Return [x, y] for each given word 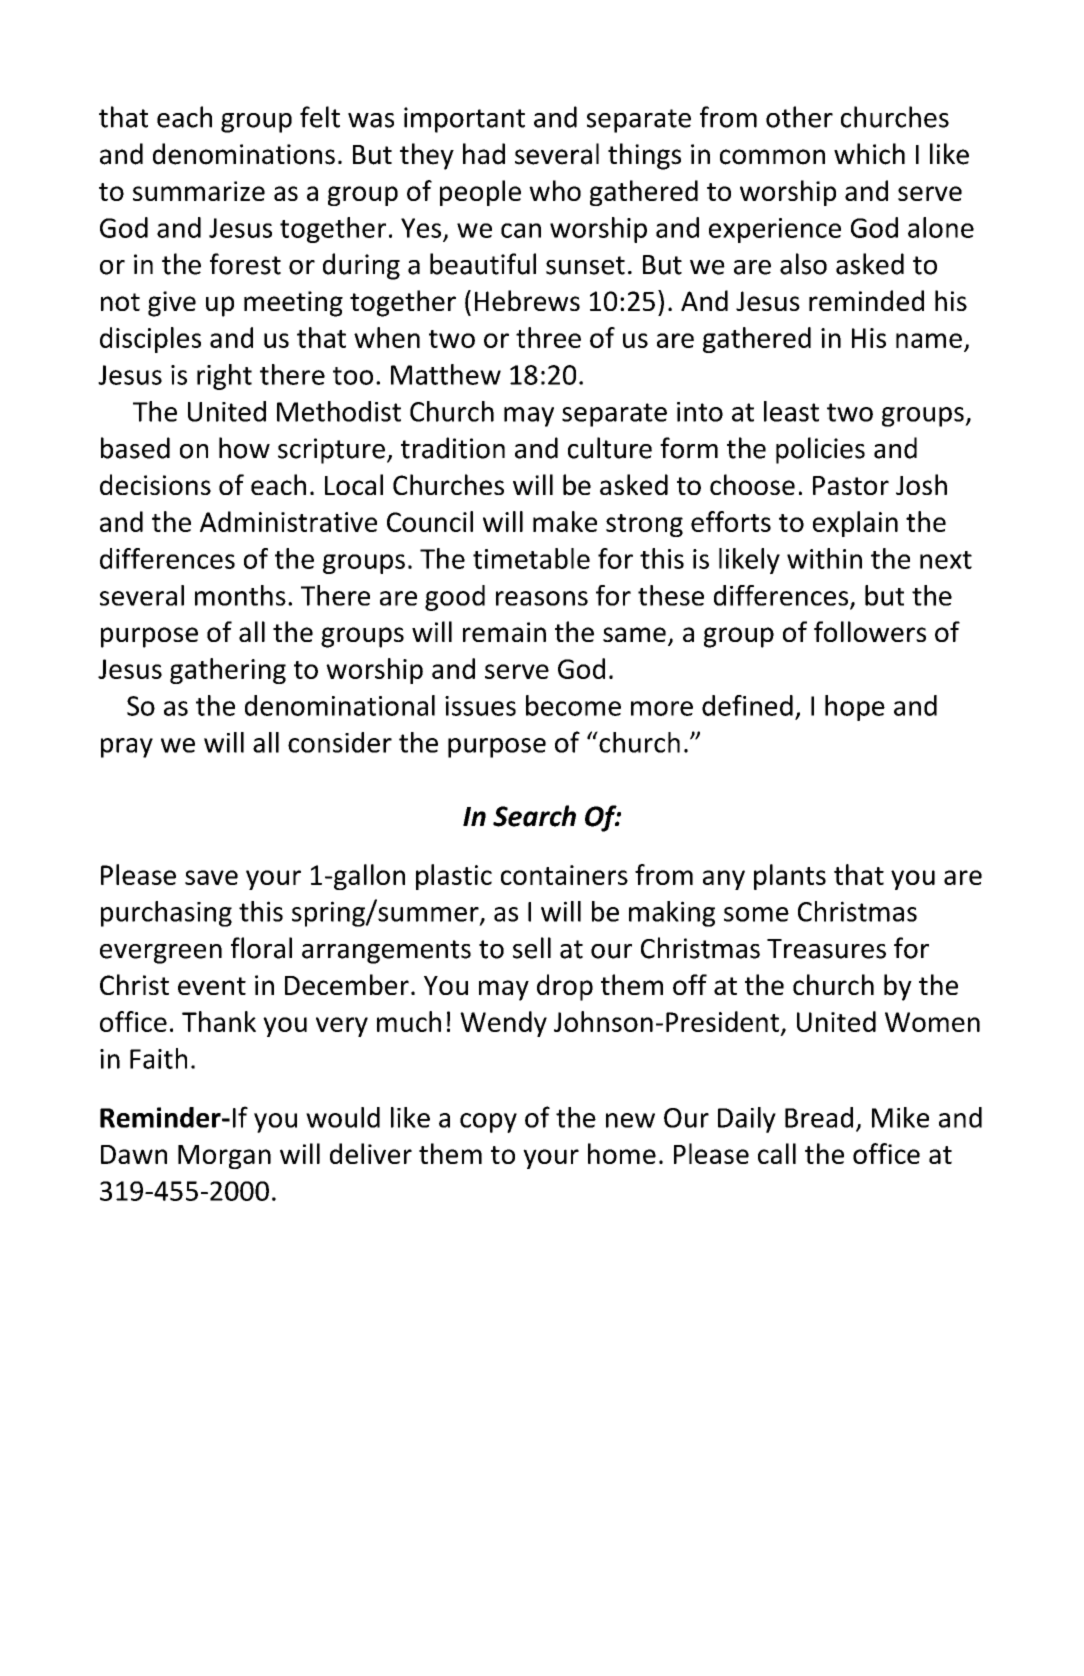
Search [534, 816]
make [565, 521]
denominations [244, 154]
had [484, 154]
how [244, 448]
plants [790, 877]
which [869, 154]
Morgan [224, 1157]
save [211, 877]
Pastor [851, 485]
